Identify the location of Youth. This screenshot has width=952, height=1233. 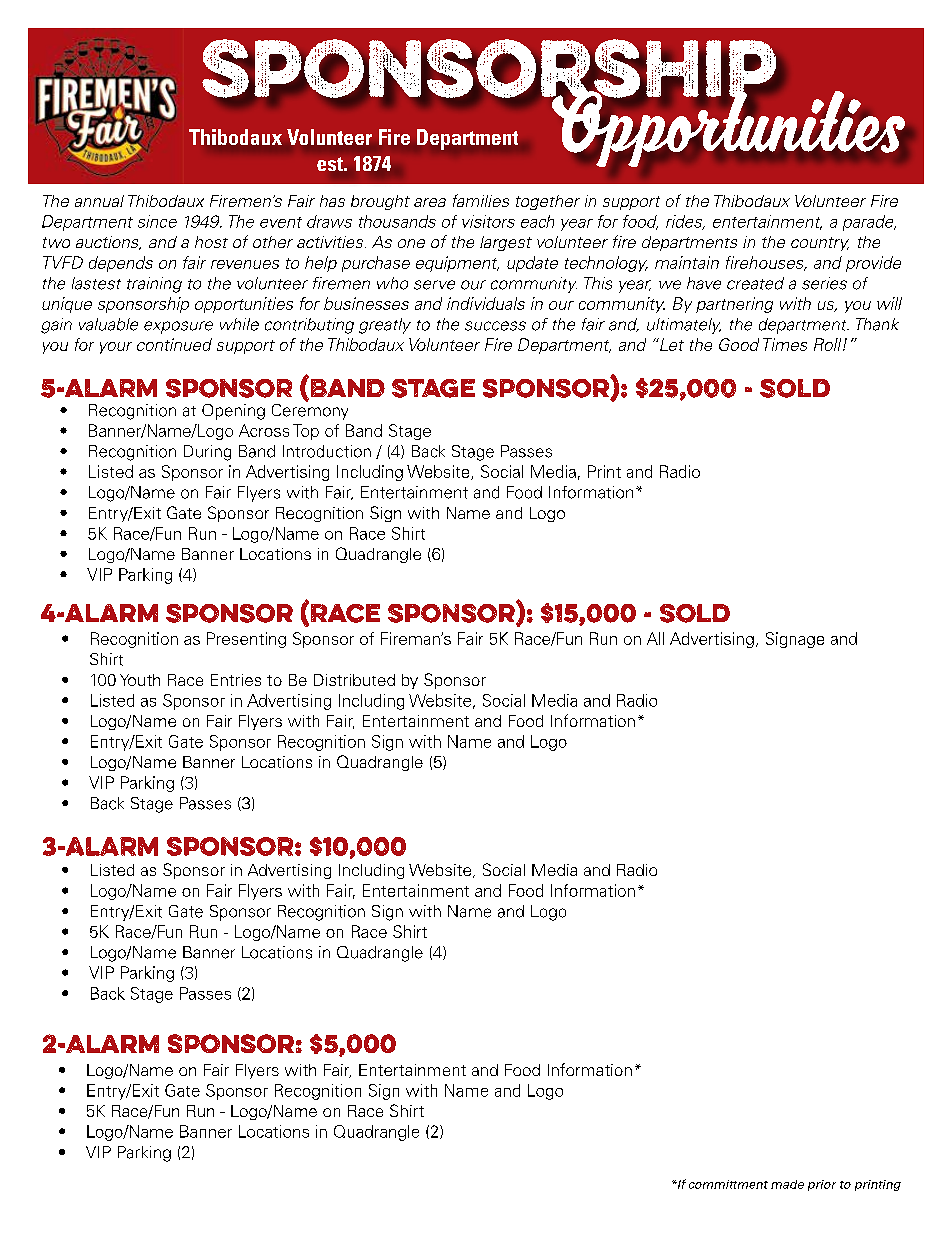
(140, 680).
